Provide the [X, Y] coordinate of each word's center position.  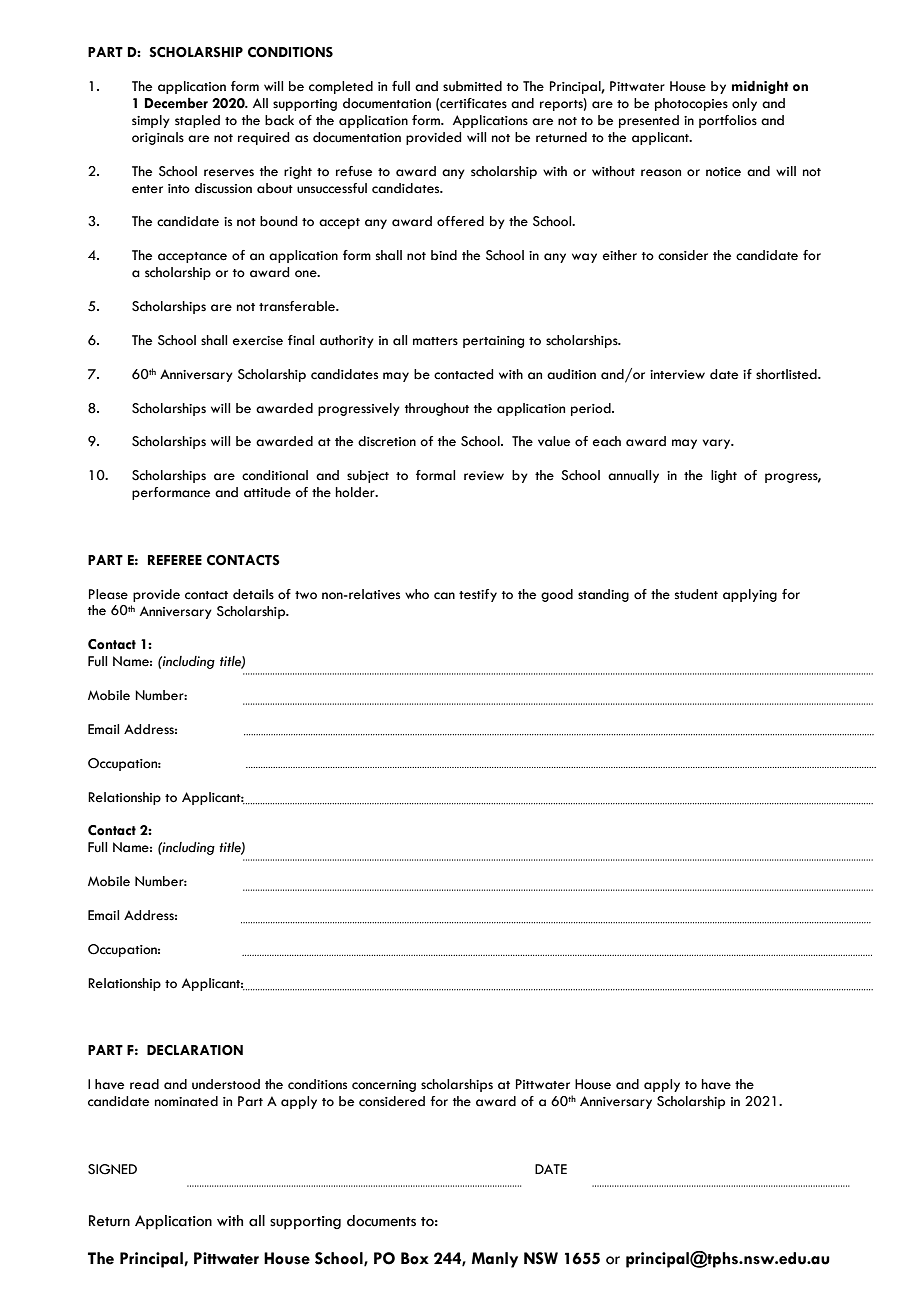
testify [478, 595]
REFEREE [175, 560]
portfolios [728, 121]
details [253, 594]
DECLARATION [195, 1050]
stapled [197, 121]
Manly [495, 1260]
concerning [384, 1086]
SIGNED [112, 1169]
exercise [258, 341]
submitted [472, 86]
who [417, 594]
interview [677, 375]
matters [435, 341]
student [696, 594]
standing [603, 595]
